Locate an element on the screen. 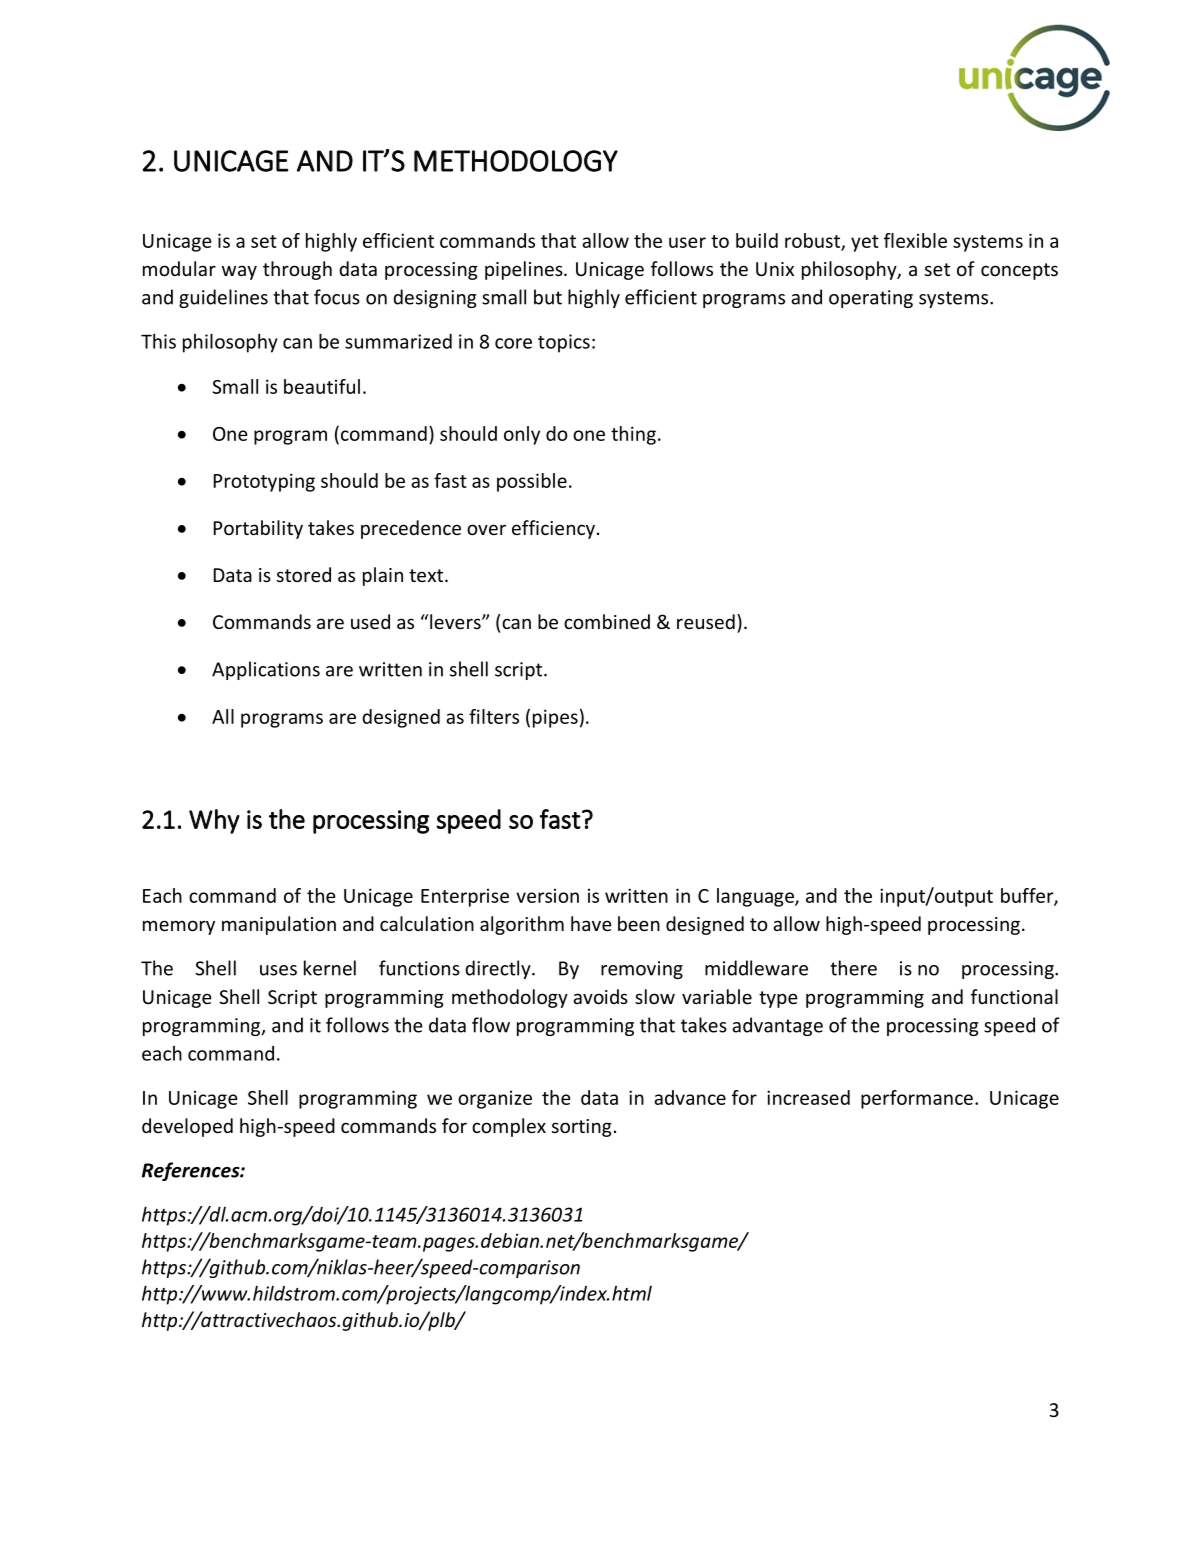 This screenshot has width=1201, height=1554. combined is located at coordinates (607, 621).
